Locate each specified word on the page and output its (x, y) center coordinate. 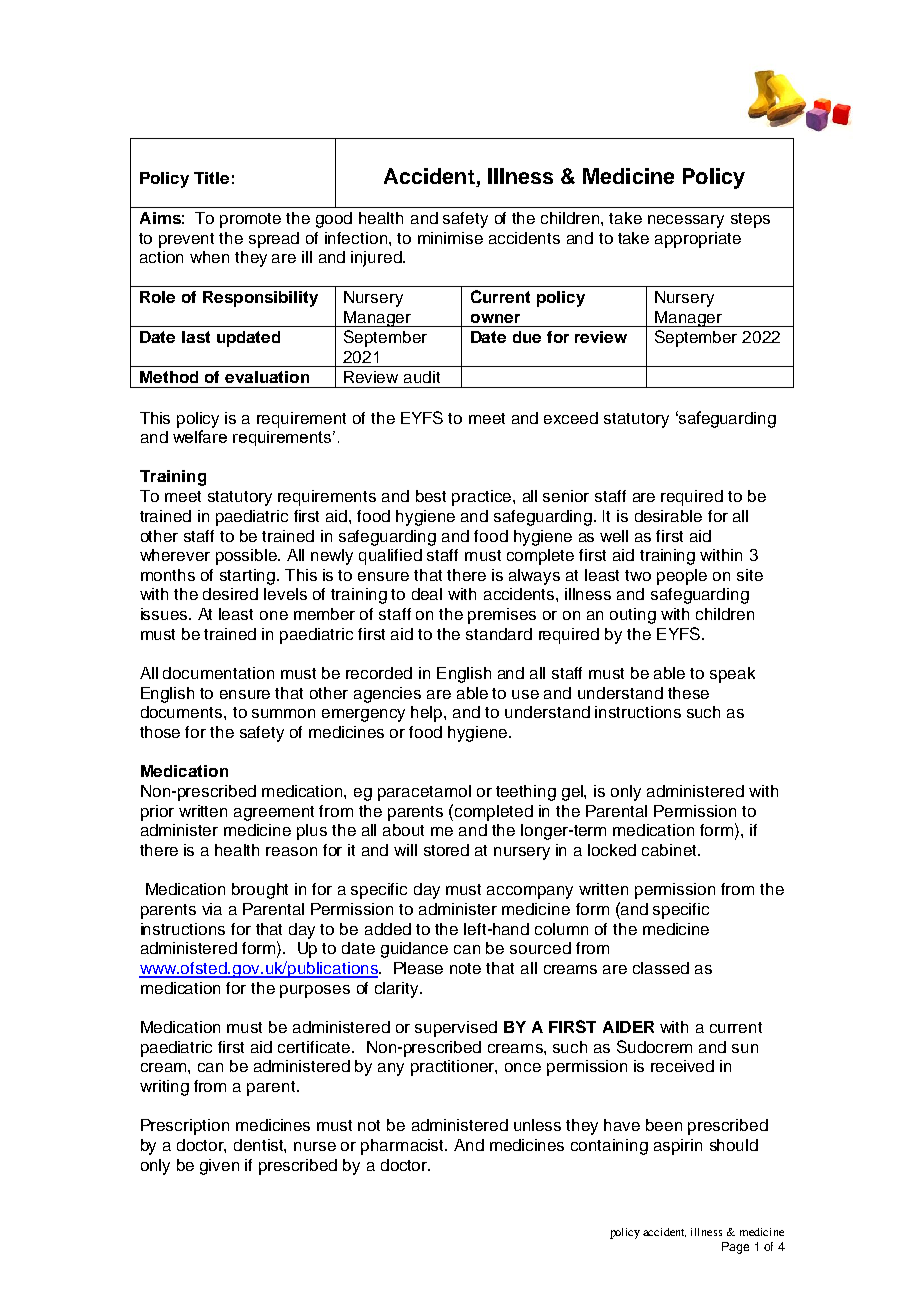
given (219, 1167)
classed (661, 968)
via (212, 909)
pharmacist (404, 1147)
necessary (686, 221)
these (688, 693)
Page (735, 1248)
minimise (450, 238)
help (428, 714)
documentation (218, 673)
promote (250, 220)
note (465, 968)
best (431, 496)
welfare (200, 436)
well (614, 536)
